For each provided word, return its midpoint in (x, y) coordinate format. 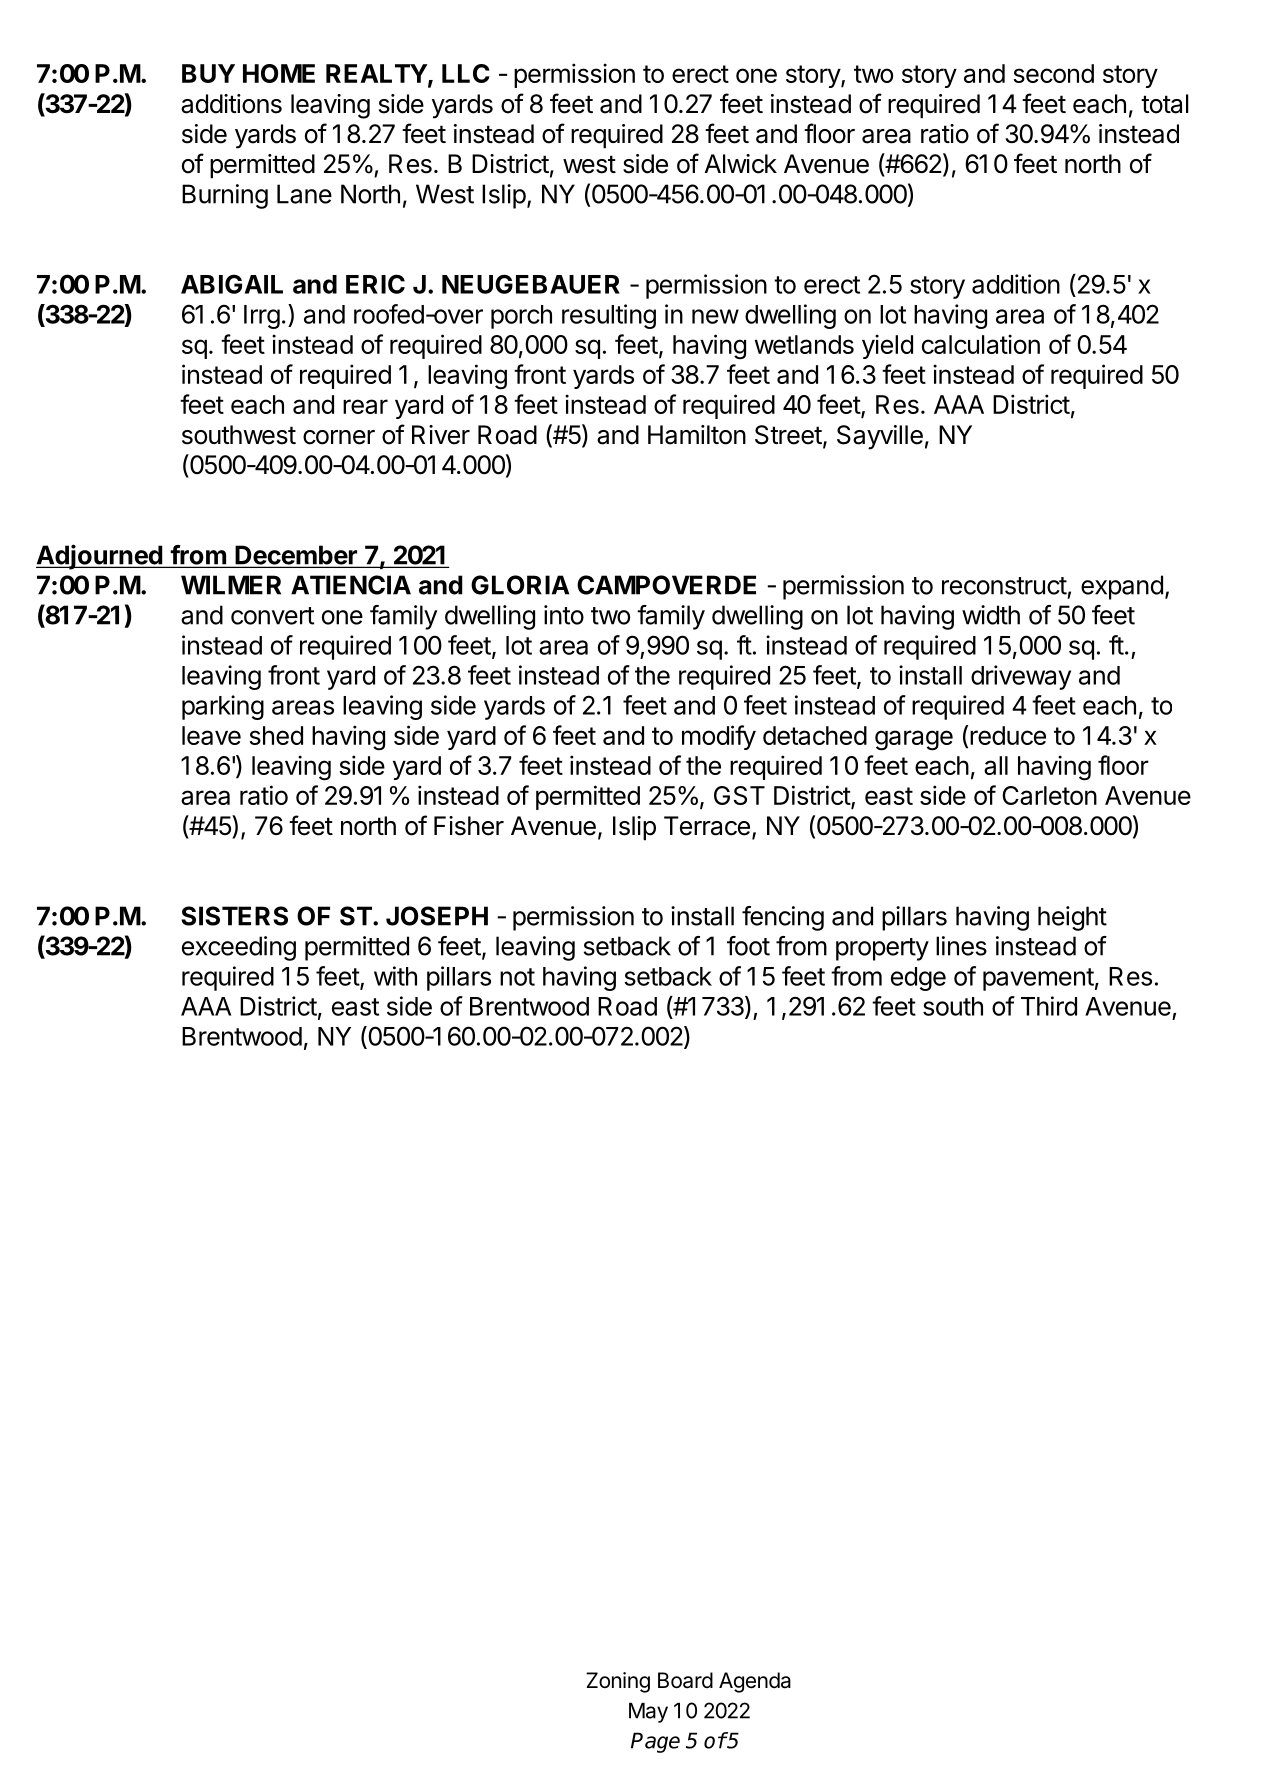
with (395, 976)
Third (1049, 1006)
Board (685, 1680)
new (715, 316)
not (517, 977)
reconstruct (1004, 586)
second (1053, 73)
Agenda (755, 1682)
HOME (279, 73)
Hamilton (697, 435)
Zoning (618, 1682)
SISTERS (234, 916)
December (296, 556)
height (1072, 918)
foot (748, 946)
